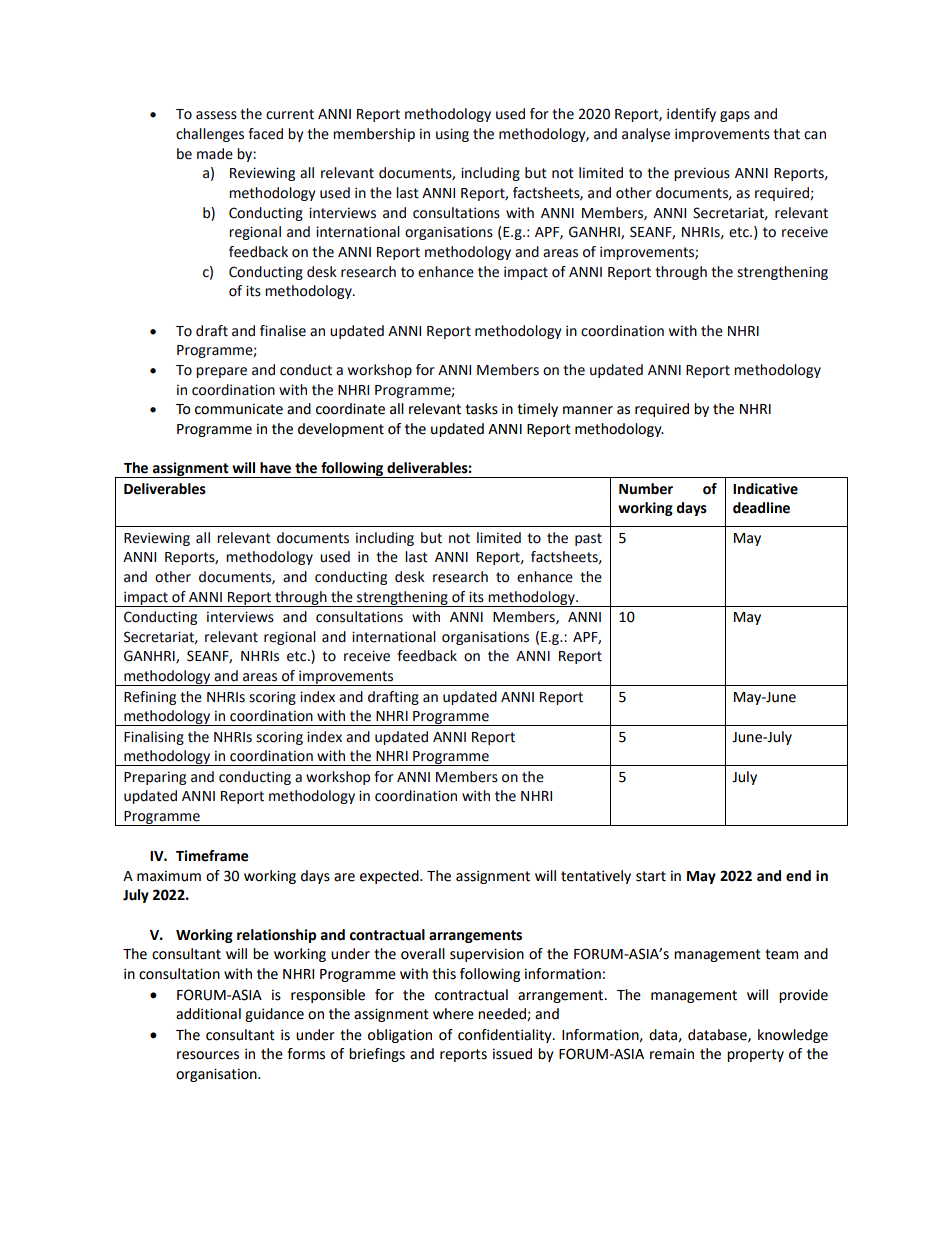 This image has height=1233, width=952. What do you see at coordinates (452, 135) in the image?
I see `using` at bounding box center [452, 135].
